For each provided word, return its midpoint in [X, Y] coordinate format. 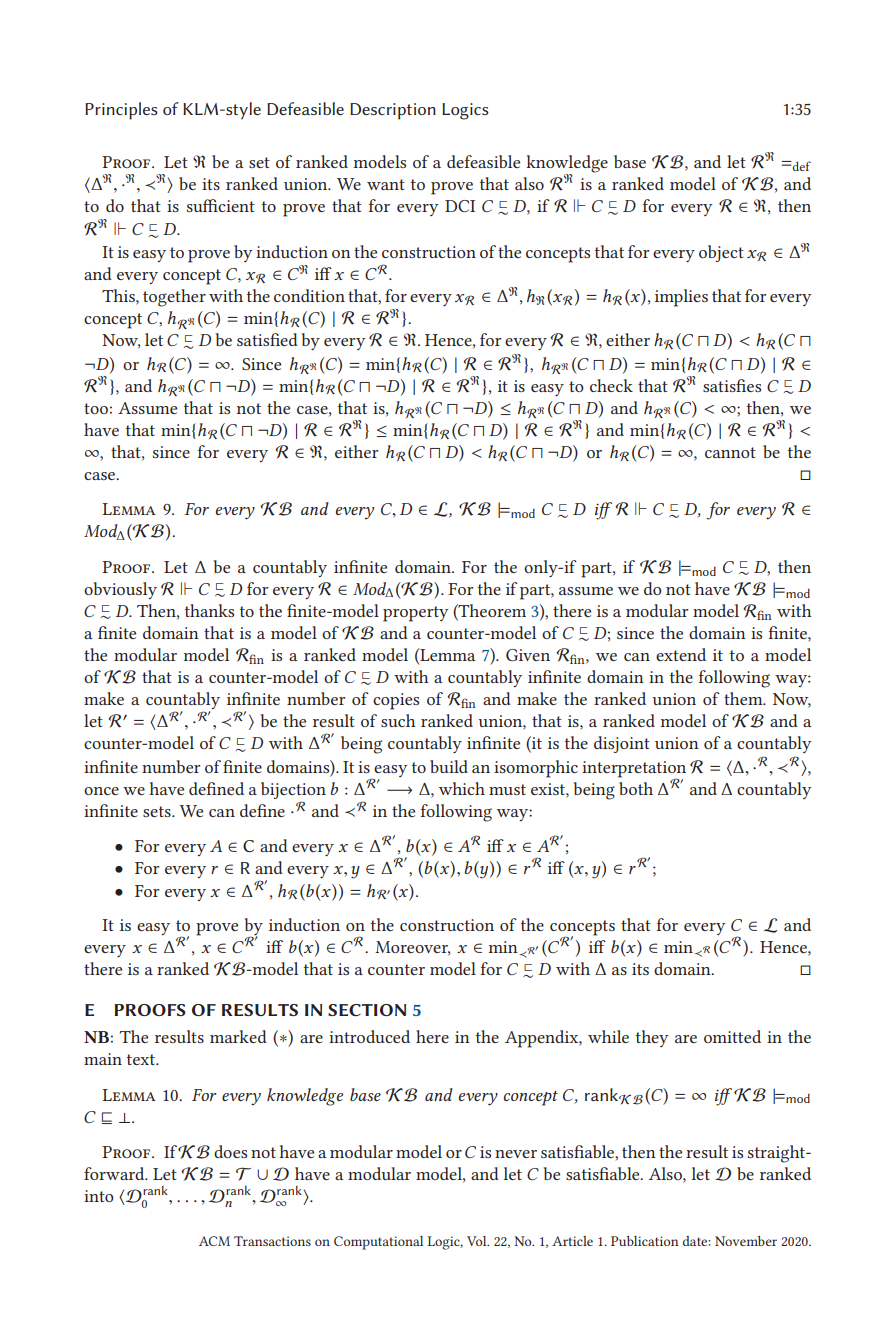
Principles [121, 111]
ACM [214, 1241]
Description [393, 111]
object [721, 253]
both [636, 788]
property [416, 614]
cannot [730, 452]
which [462, 788]
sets [158, 811]
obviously [120, 590]
